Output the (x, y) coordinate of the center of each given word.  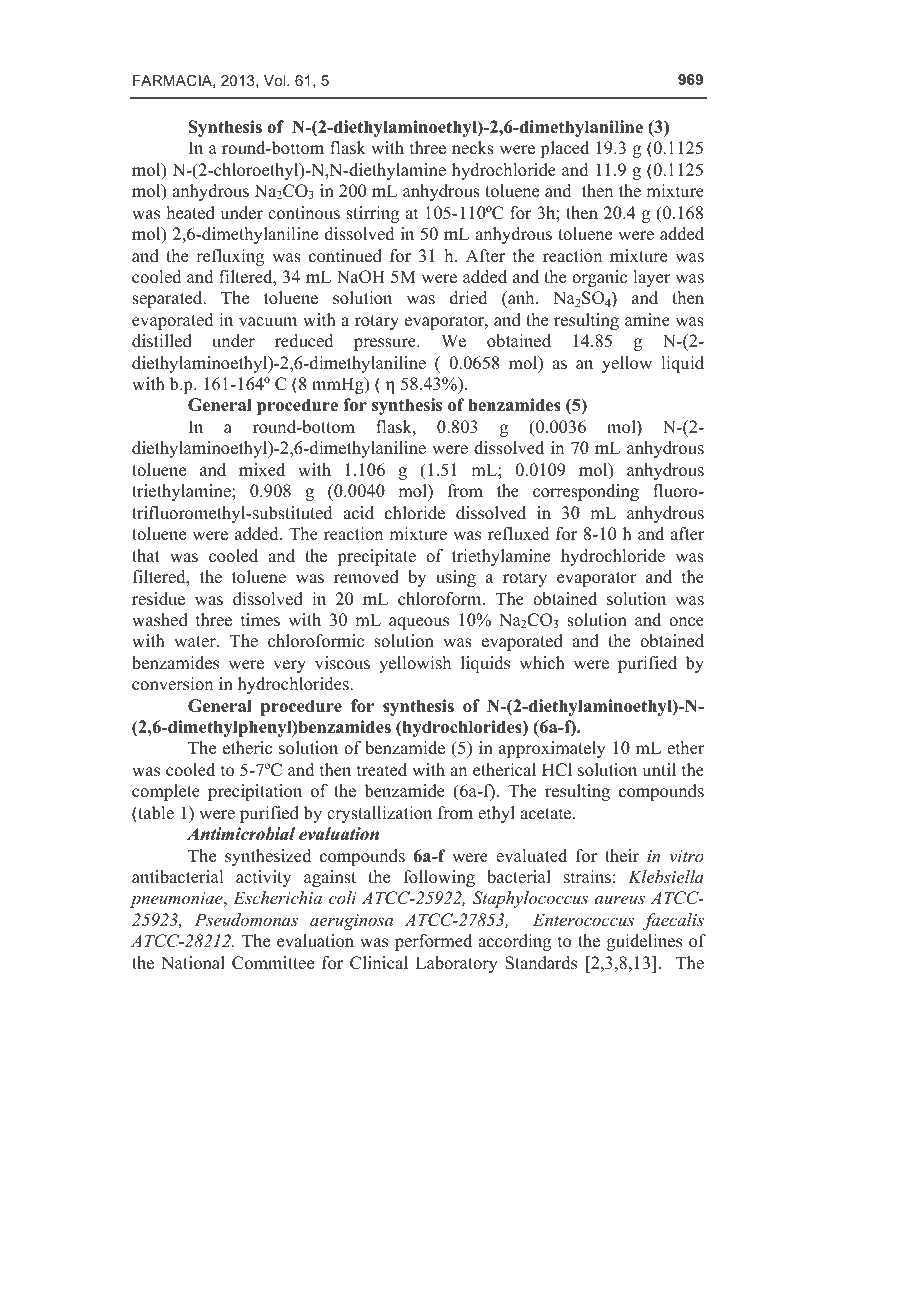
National (193, 963)
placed (564, 149)
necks (473, 148)
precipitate (376, 557)
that (146, 555)
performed (433, 942)
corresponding (586, 492)
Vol (276, 80)
